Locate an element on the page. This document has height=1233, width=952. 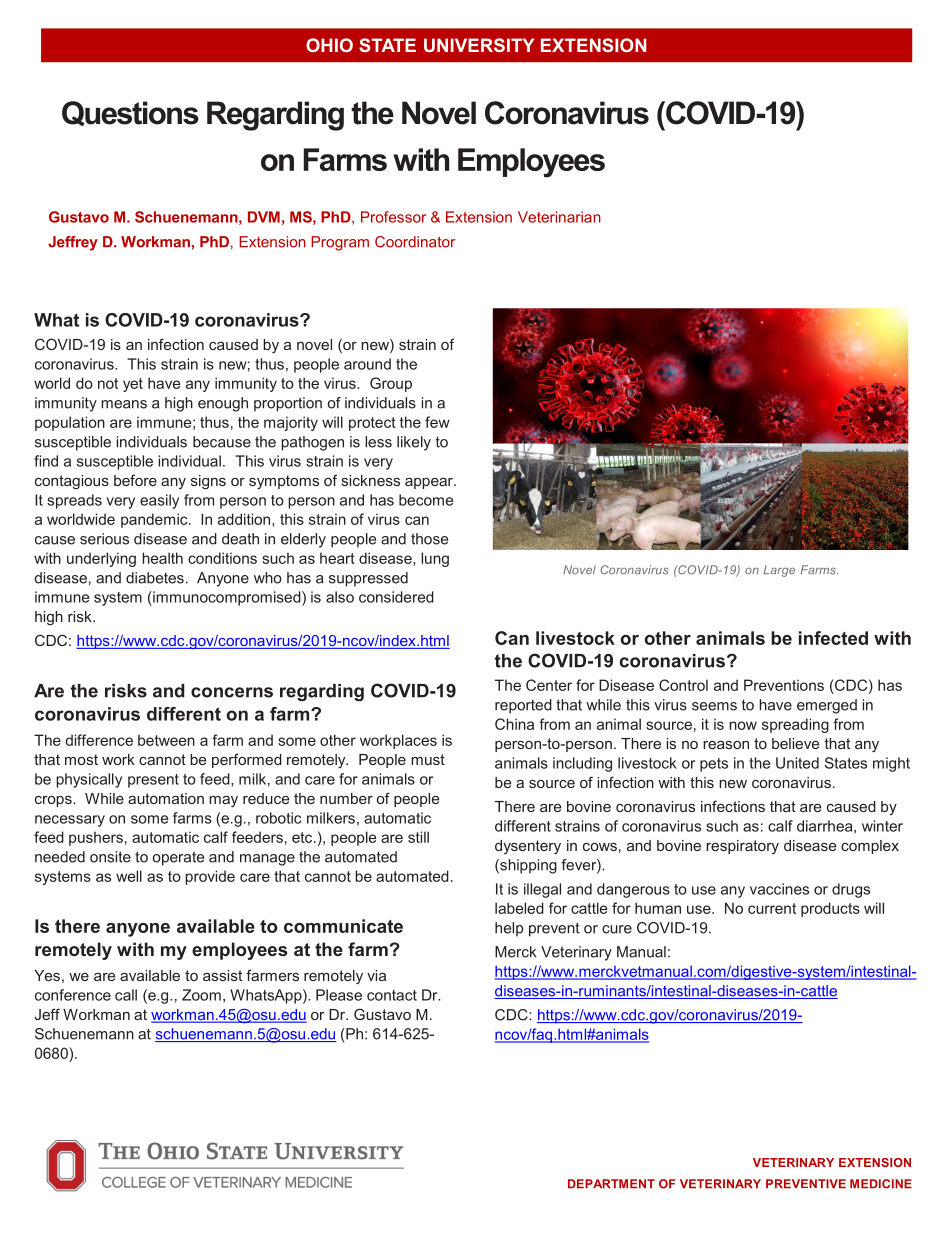
Questions is located at coordinates (130, 113).
